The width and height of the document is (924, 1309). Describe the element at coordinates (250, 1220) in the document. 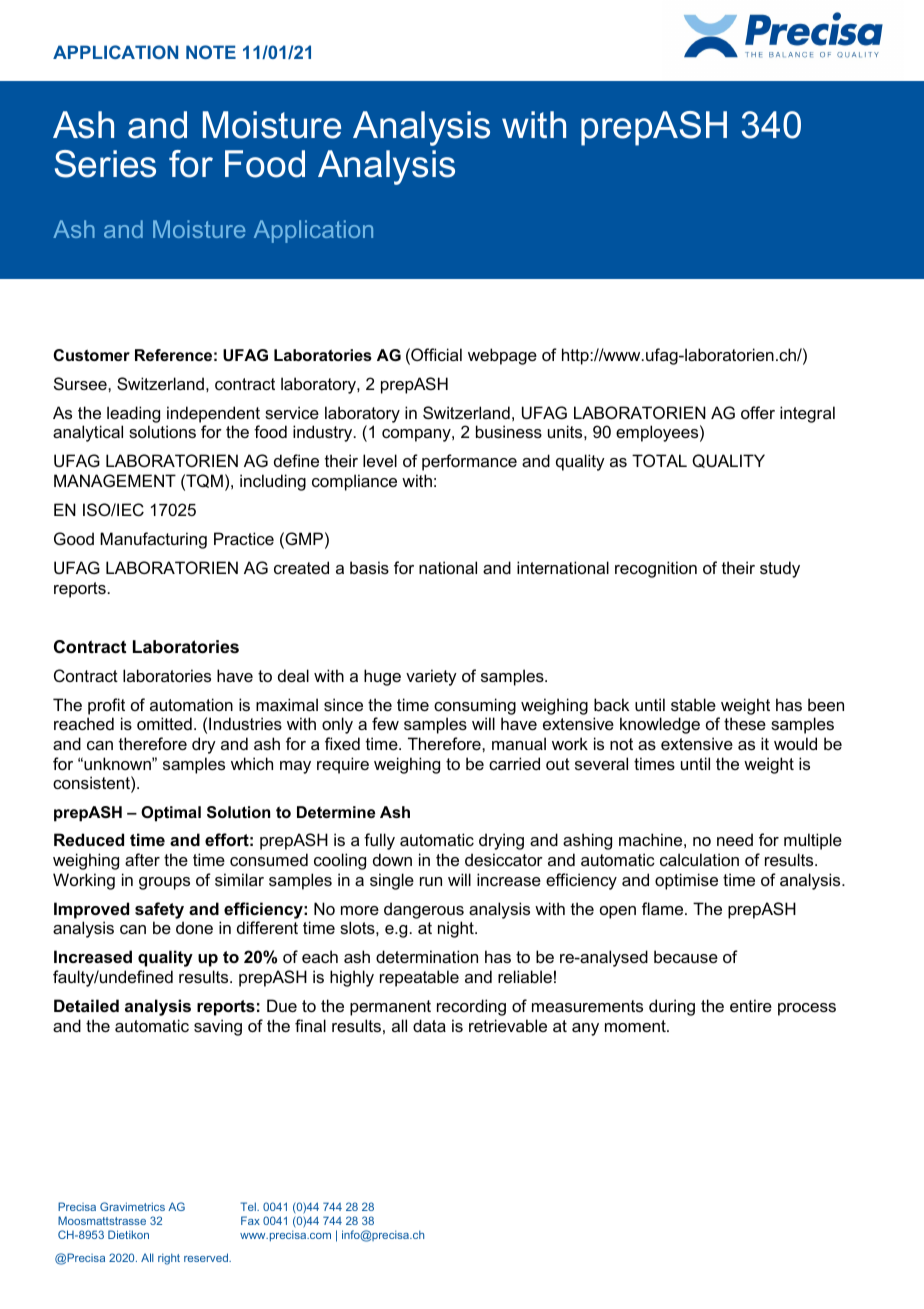

I see `Fax` at that location.
